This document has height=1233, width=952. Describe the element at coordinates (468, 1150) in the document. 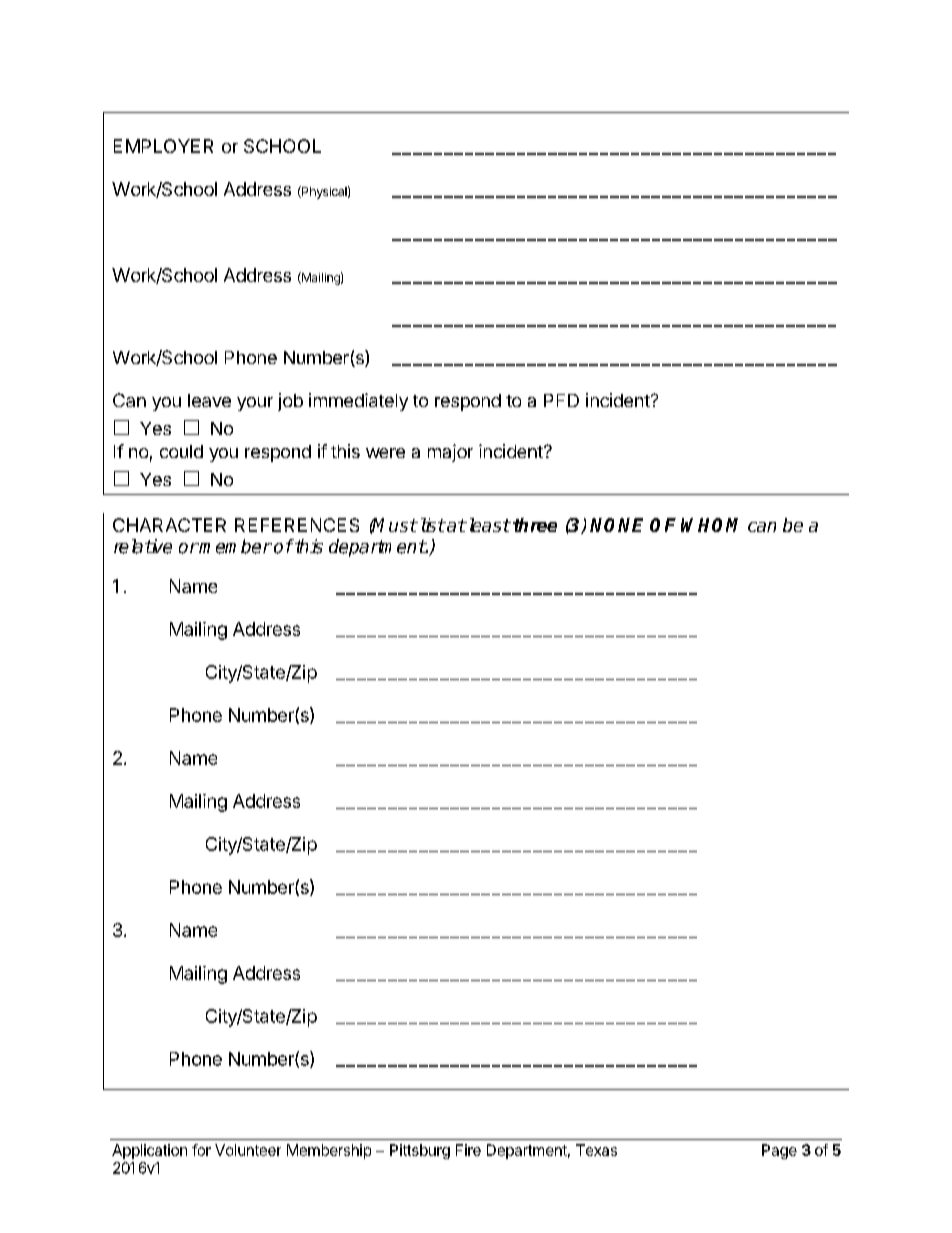

I see `Fire` at that location.
